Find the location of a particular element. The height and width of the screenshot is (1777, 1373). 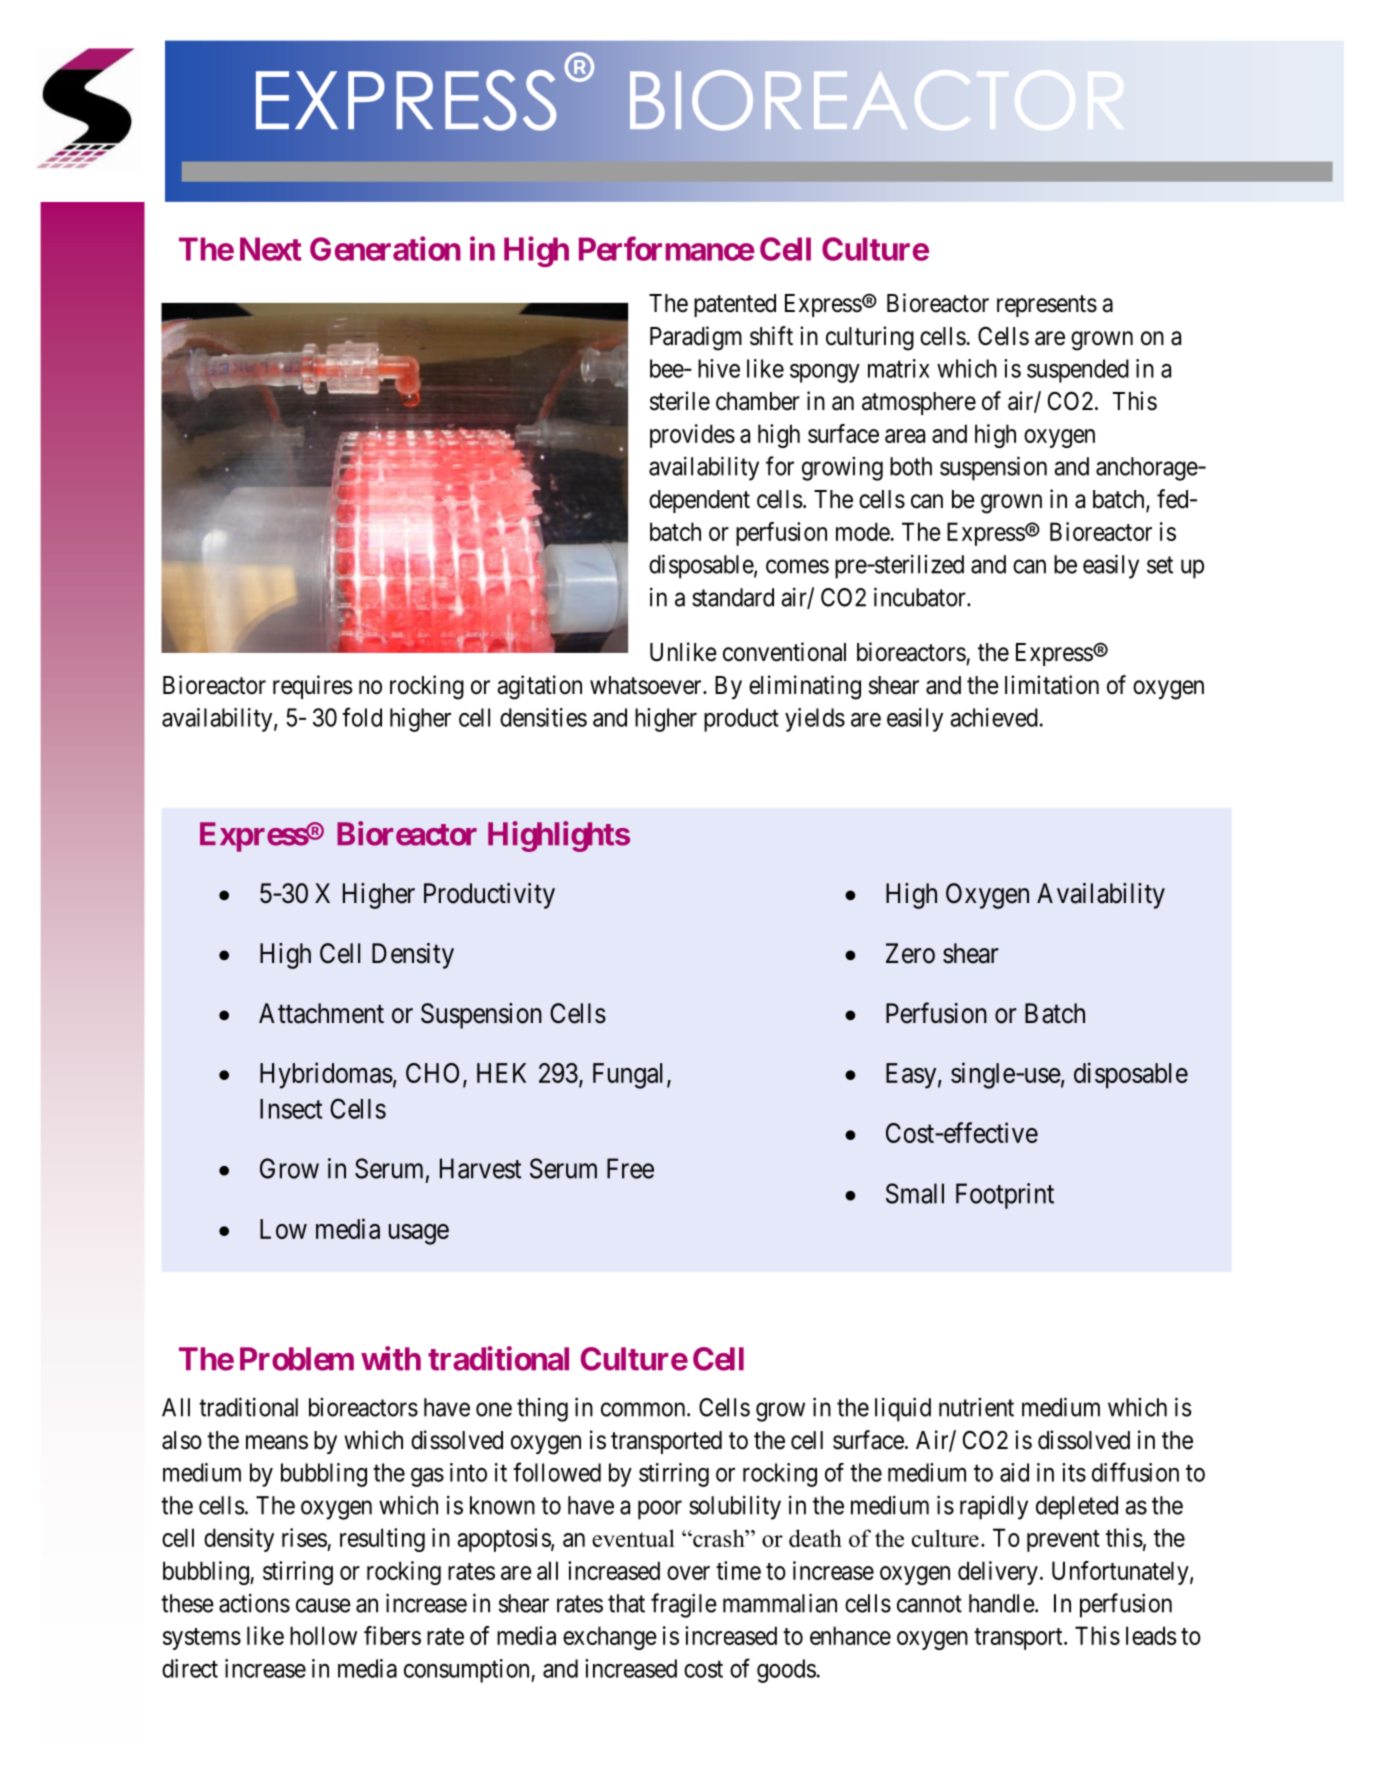

fold is located at coordinates (362, 717).
